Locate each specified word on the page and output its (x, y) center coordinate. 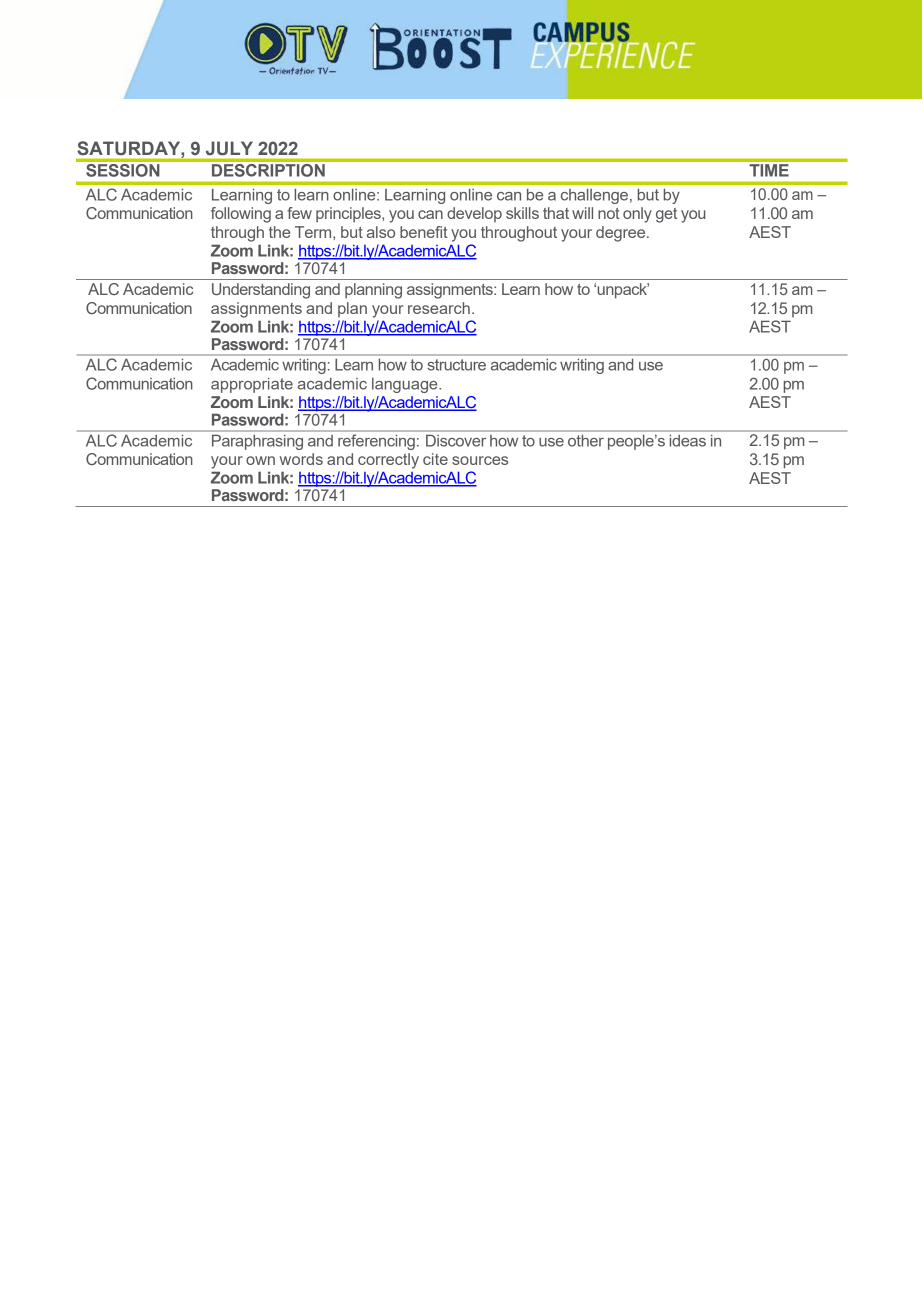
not (609, 213)
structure (456, 365)
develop (474, 214)
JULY (229, 148)
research (439, 308)
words (301, 459)
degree (622, 234)
